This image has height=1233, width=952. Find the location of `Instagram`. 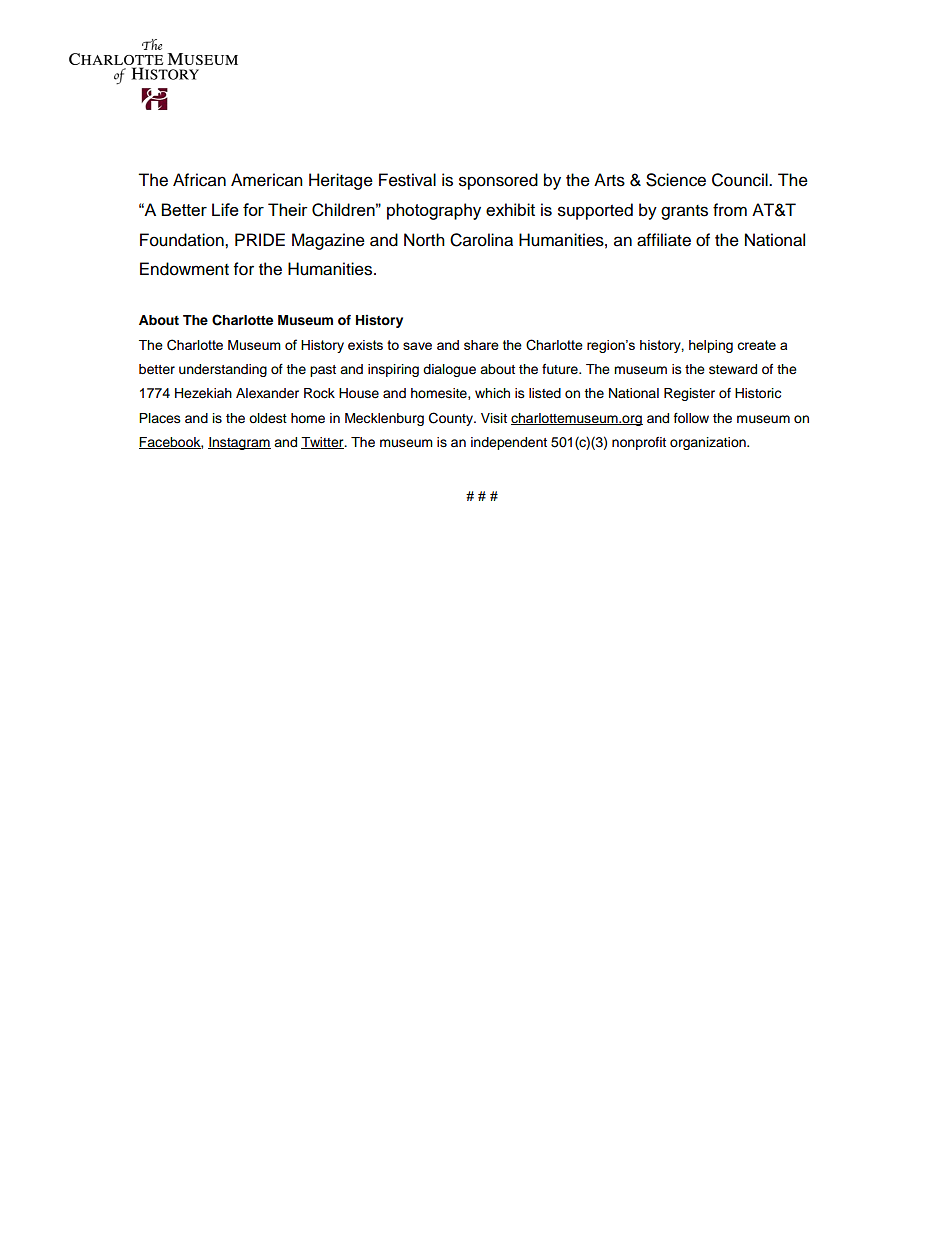

Instagram is located at coordinates (239, 443).
